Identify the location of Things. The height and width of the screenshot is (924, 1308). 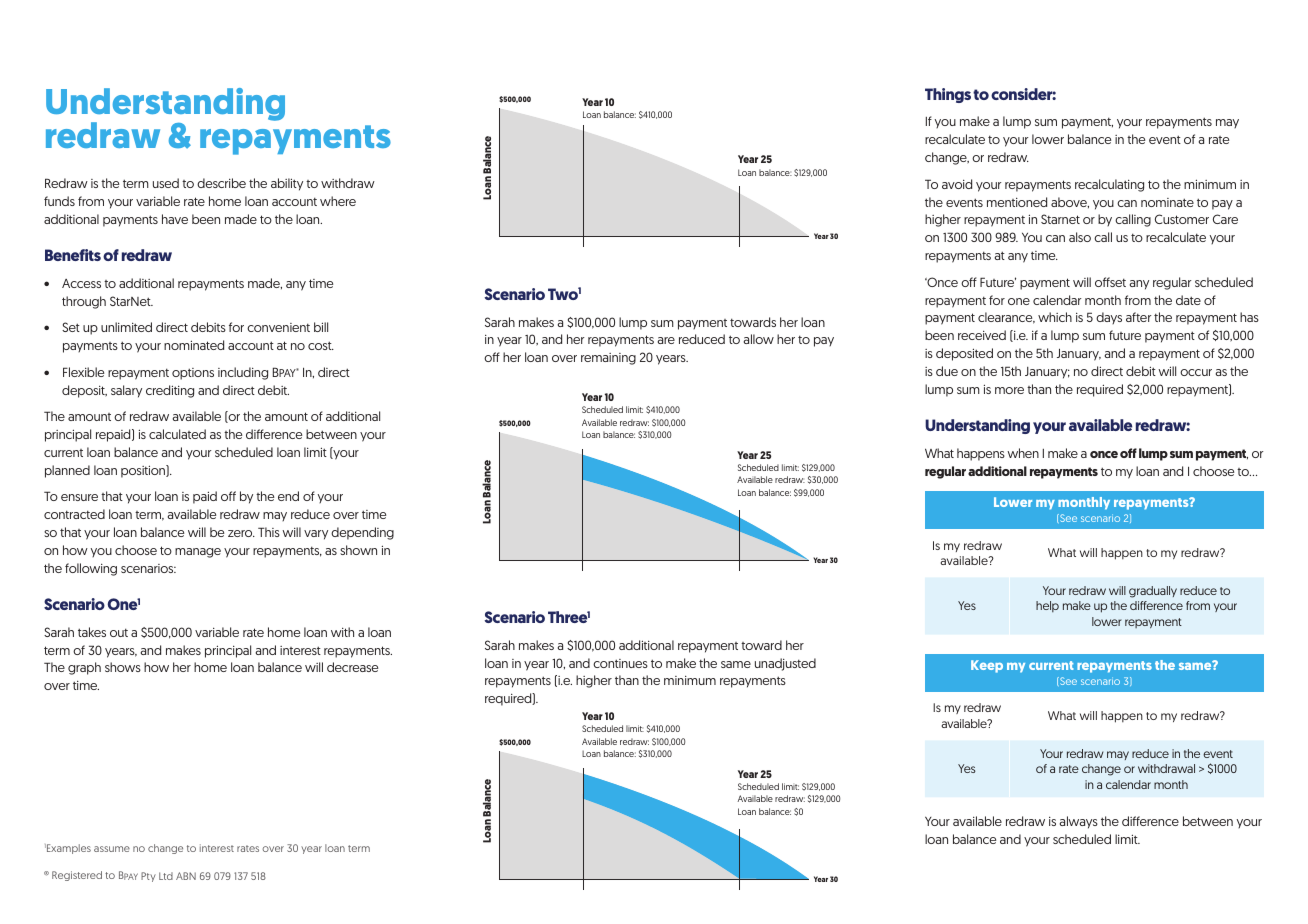
(948, 95).
